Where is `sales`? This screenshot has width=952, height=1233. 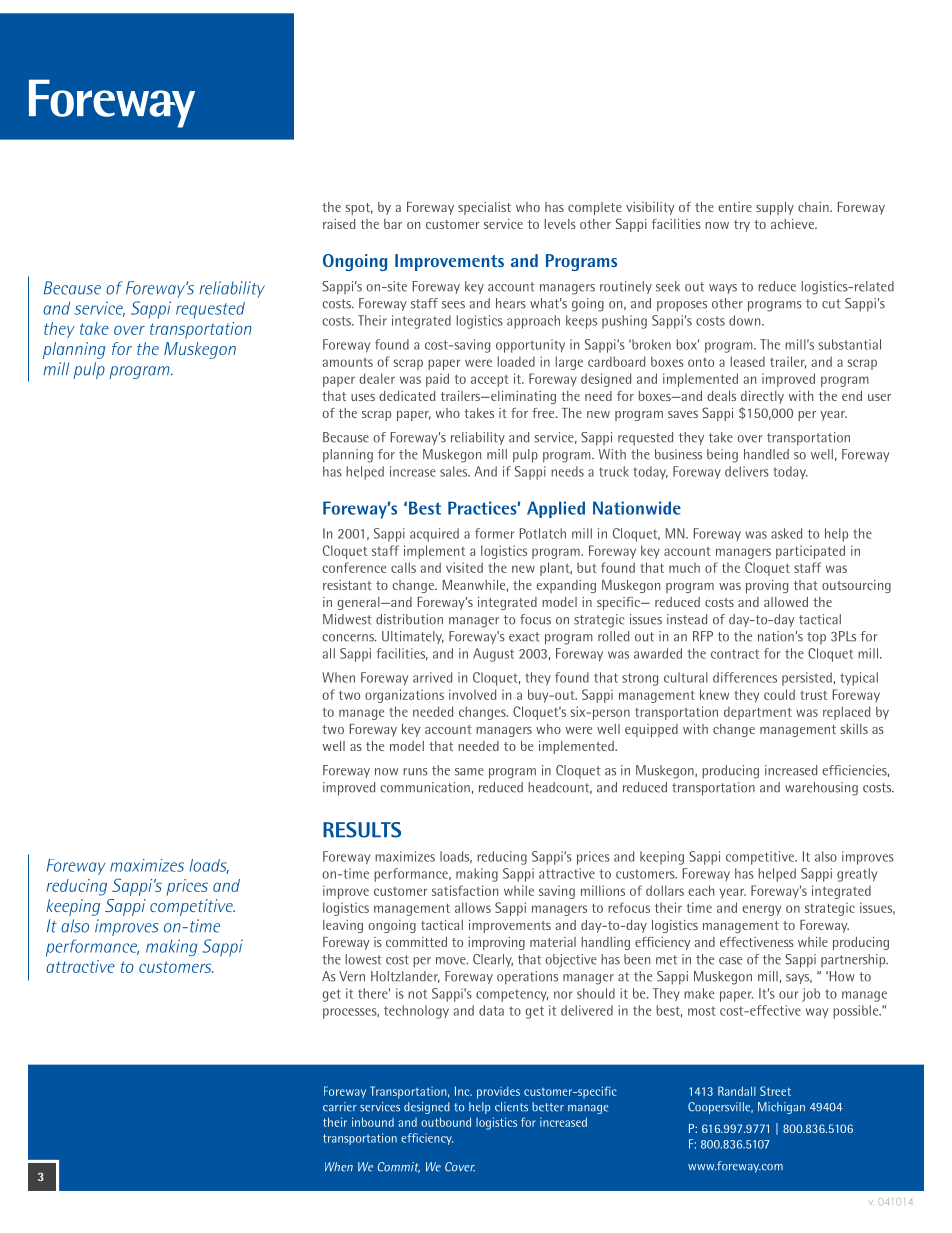 sales is located at coordinates (455, 471).
